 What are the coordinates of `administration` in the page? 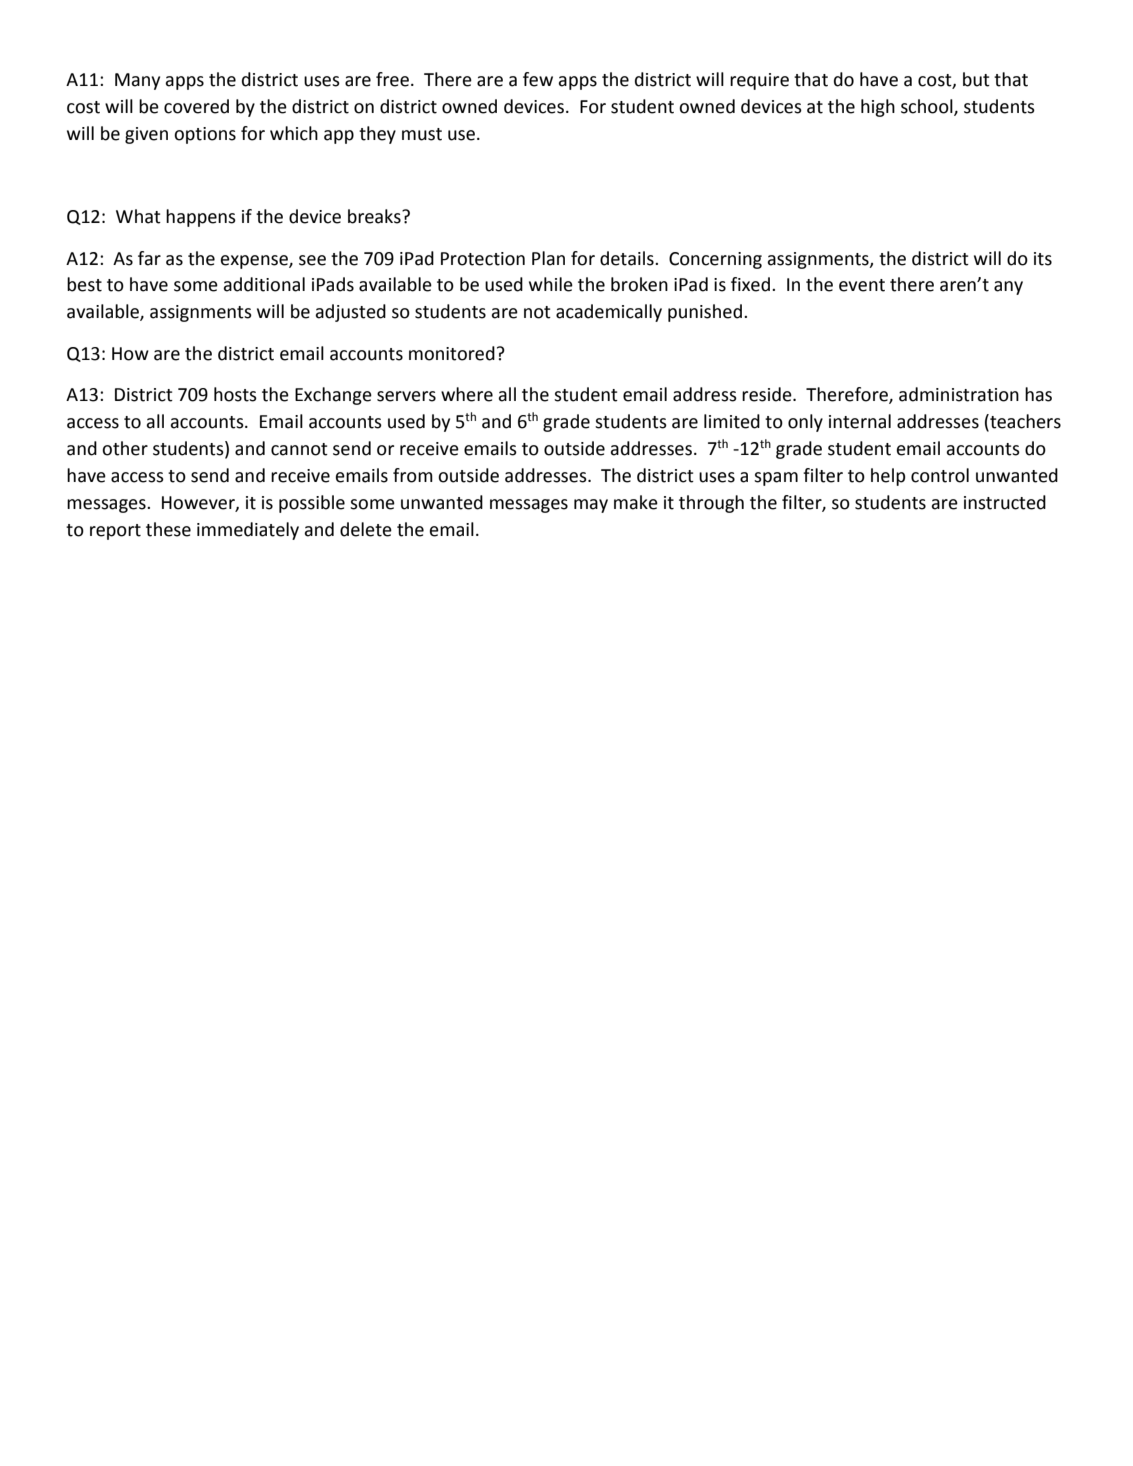 It's located at (959, 394).
